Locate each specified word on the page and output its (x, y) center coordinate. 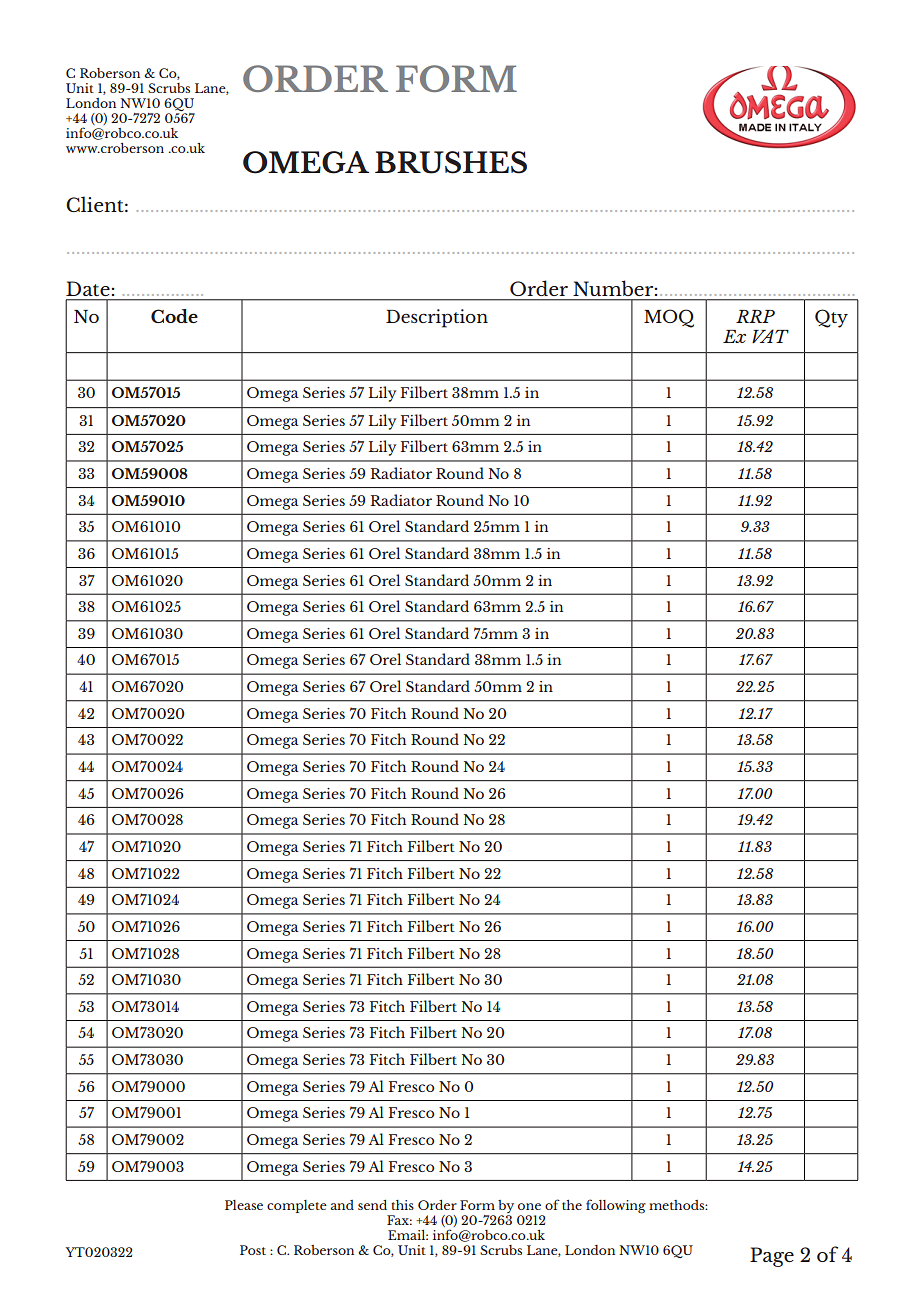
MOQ (669, 318)
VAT (770, 336)
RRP (755, 316)
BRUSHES (451, 162)
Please (244, 1205)
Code (174, 316)
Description (437, 318)
